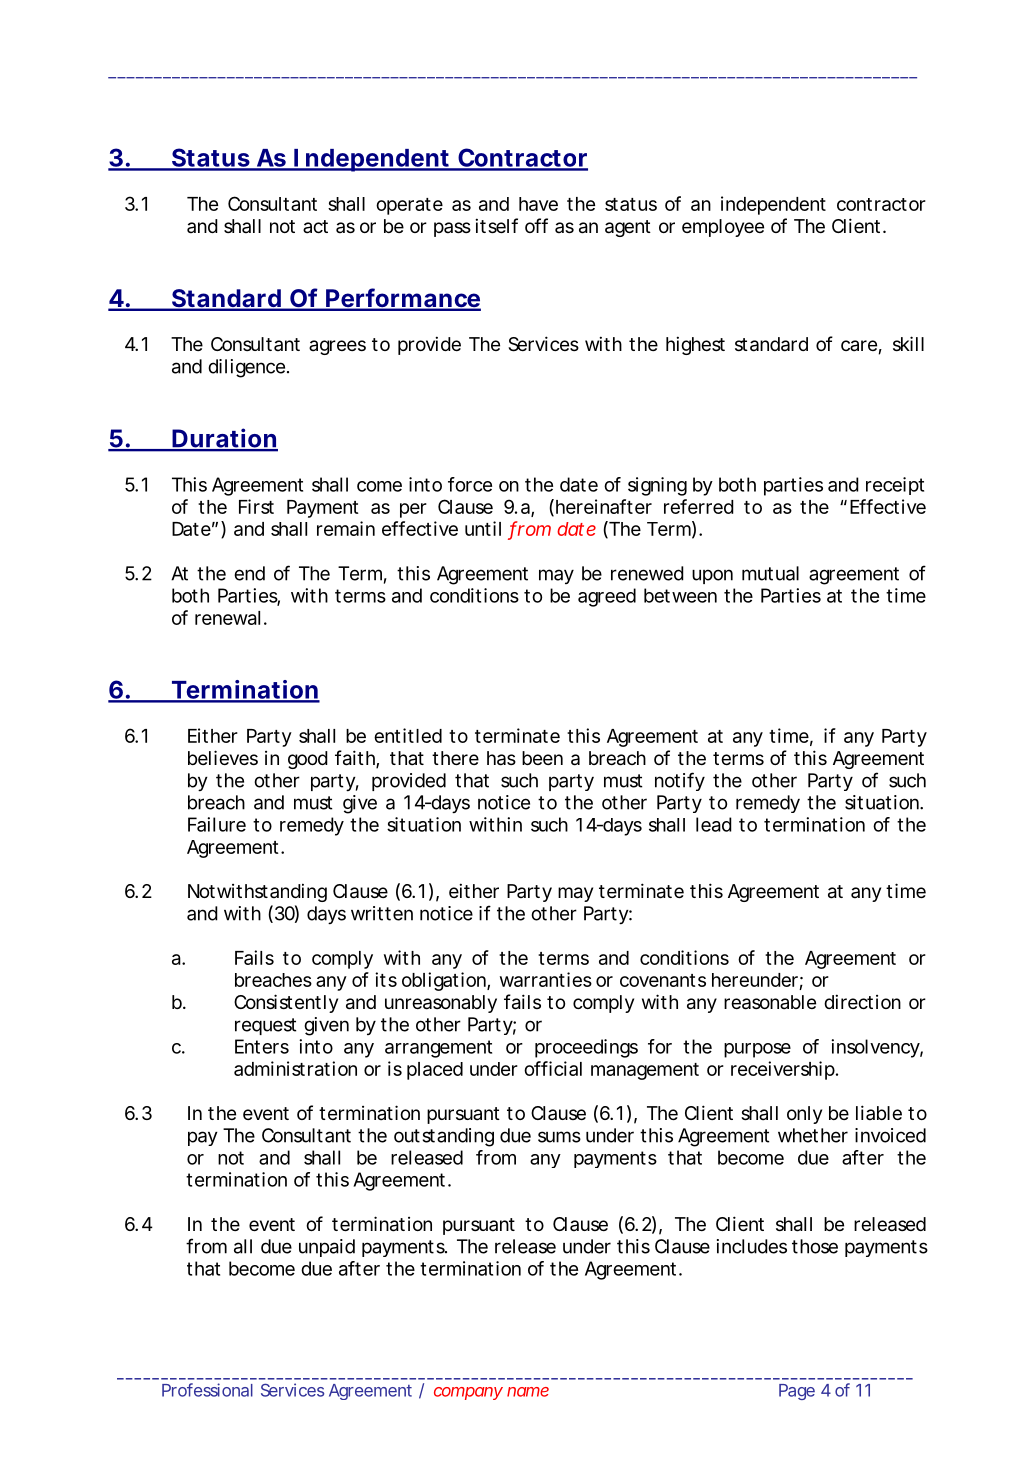  I want to click on has, so click(501, 758).
